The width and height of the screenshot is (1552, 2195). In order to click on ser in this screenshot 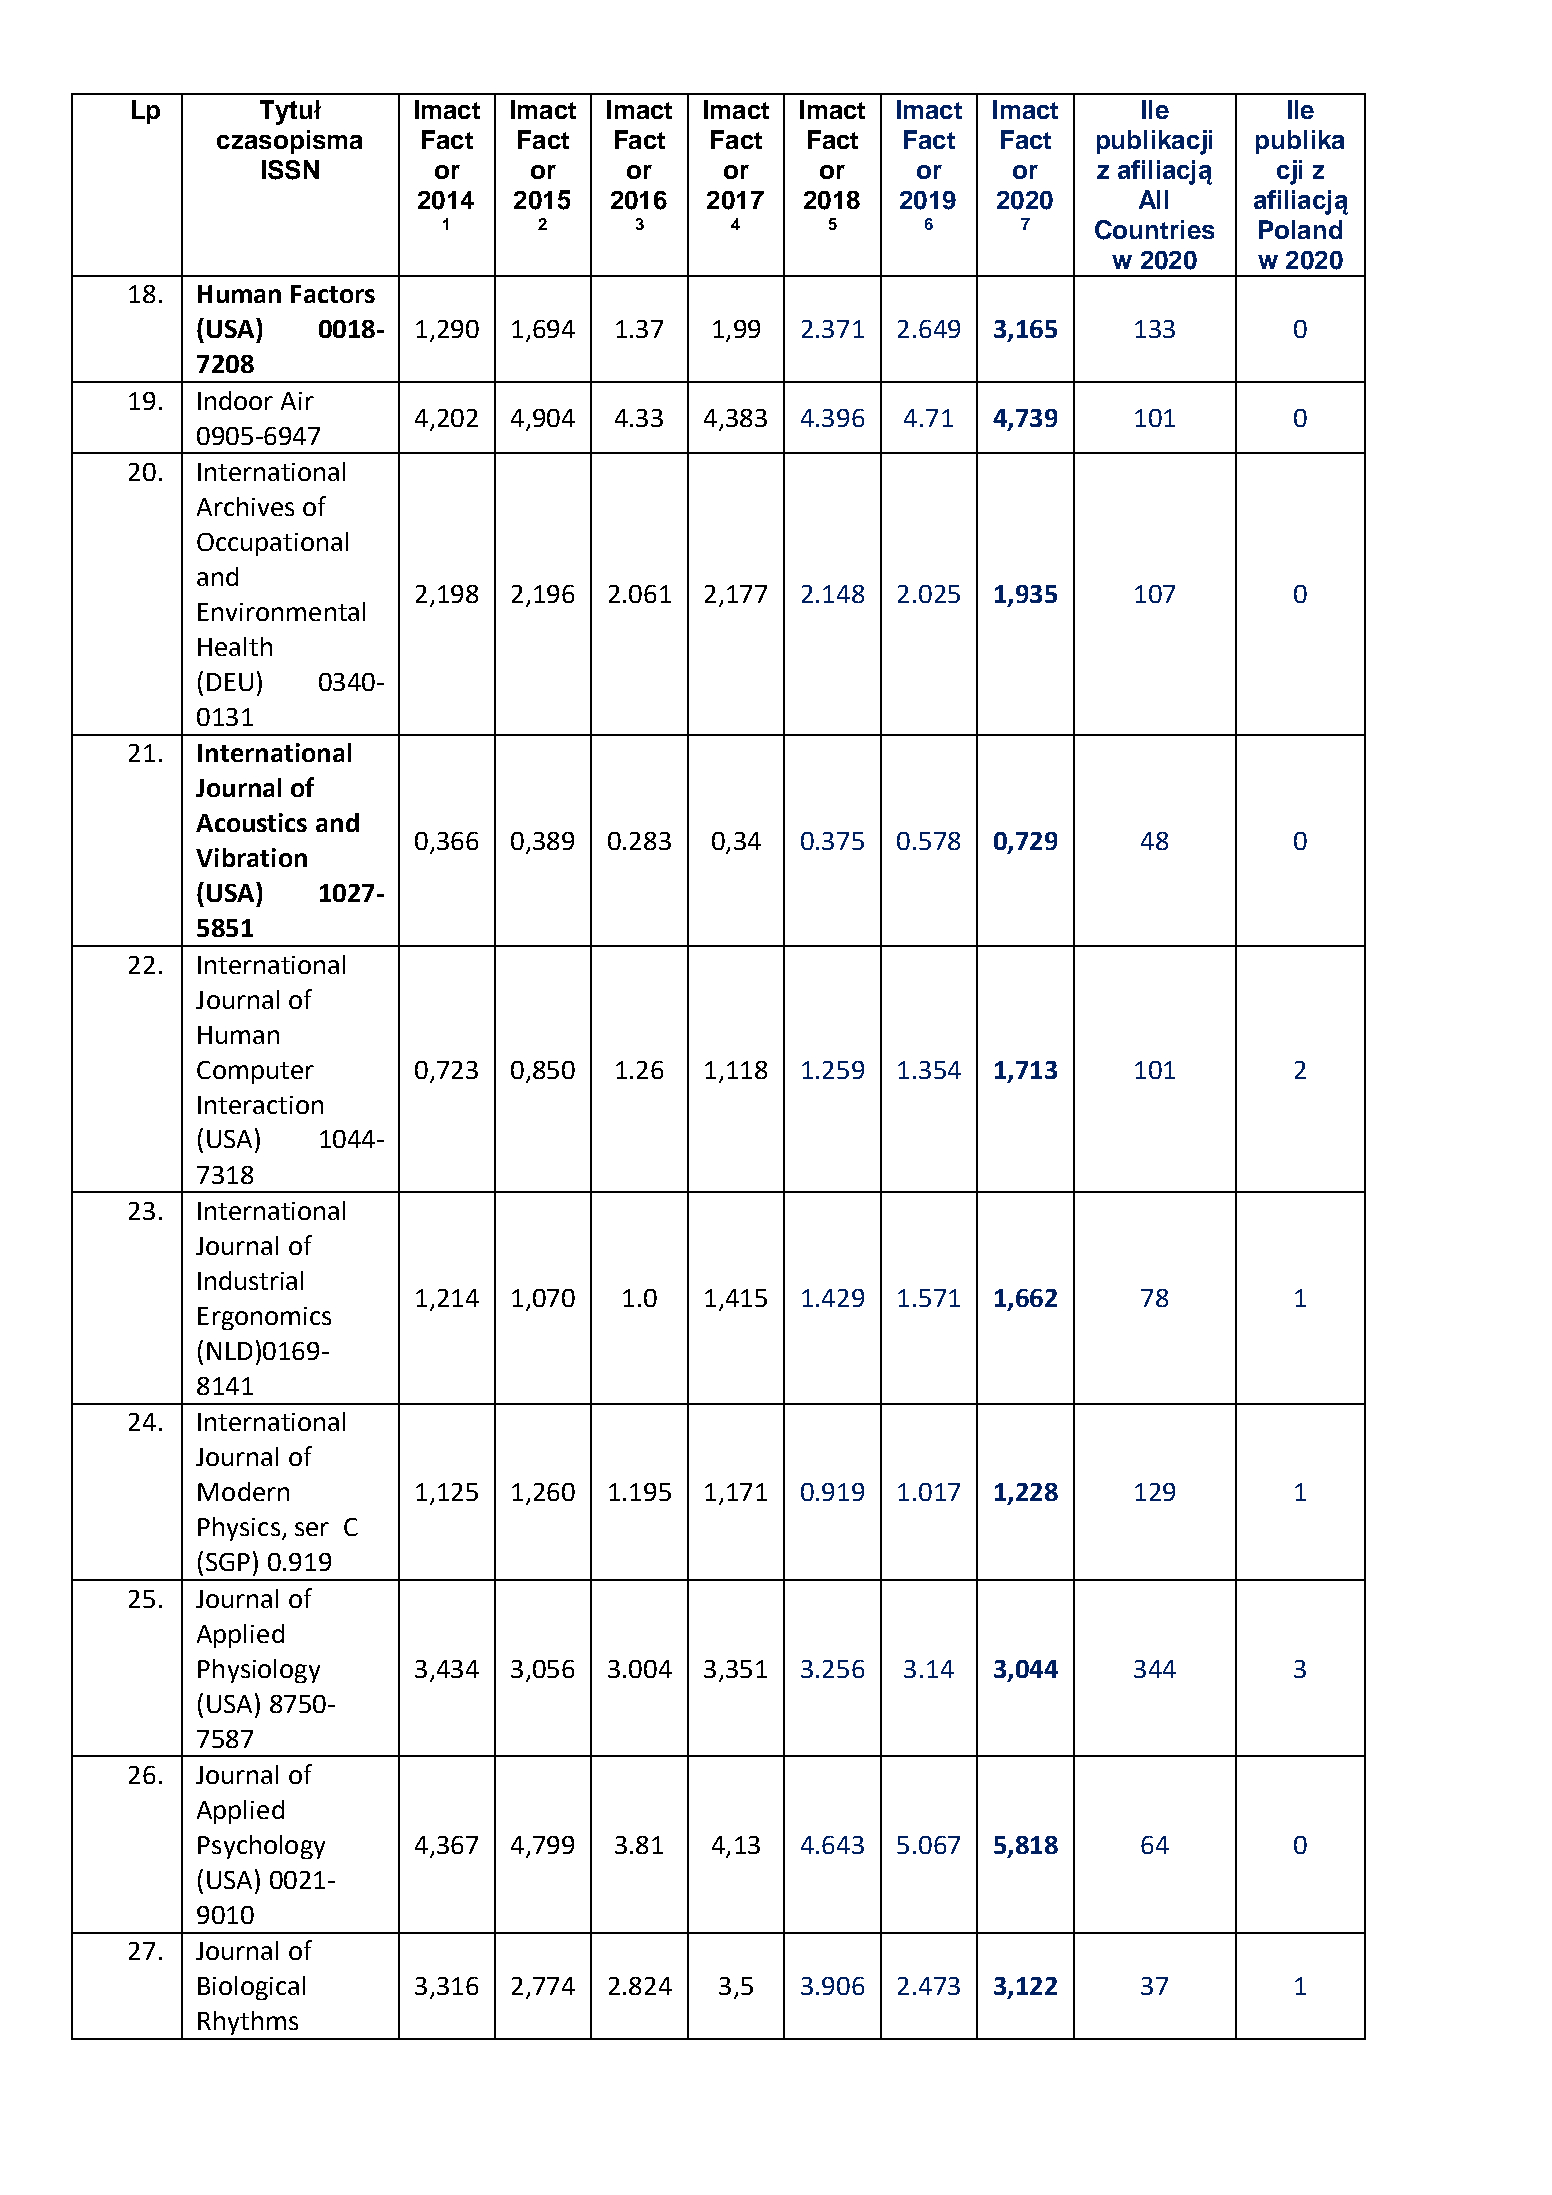, I will do `click(312, 1529)`.
